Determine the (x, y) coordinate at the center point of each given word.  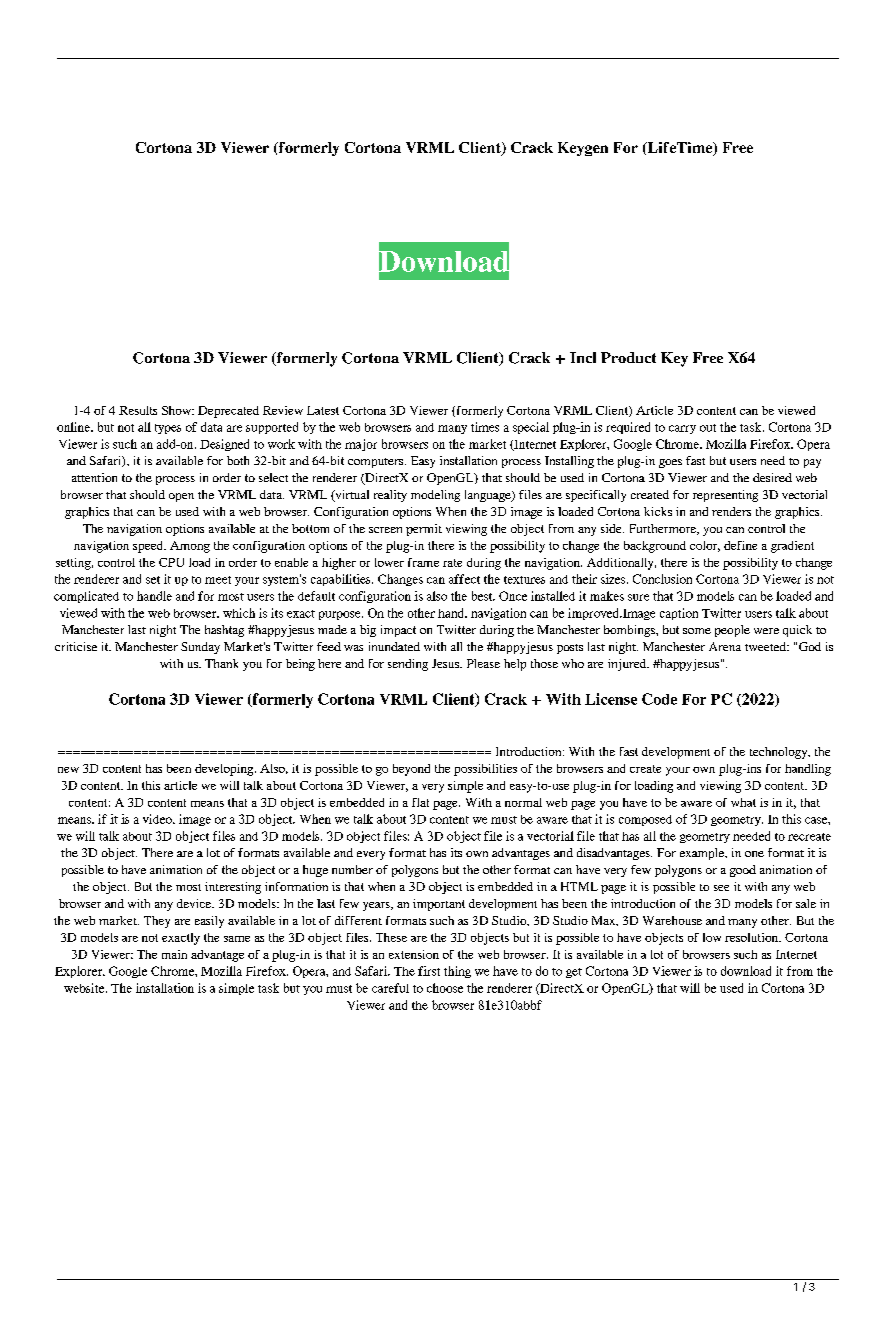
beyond (411, 770)
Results (138, 410)
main (174, 954)
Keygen (583, 149)
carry (682, 429)
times (485, 427)
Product (628, 357)
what (743, 802)
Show (178, 410)
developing (225, 770)
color (705, 546)
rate (452, 563)
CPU (171, 562)
